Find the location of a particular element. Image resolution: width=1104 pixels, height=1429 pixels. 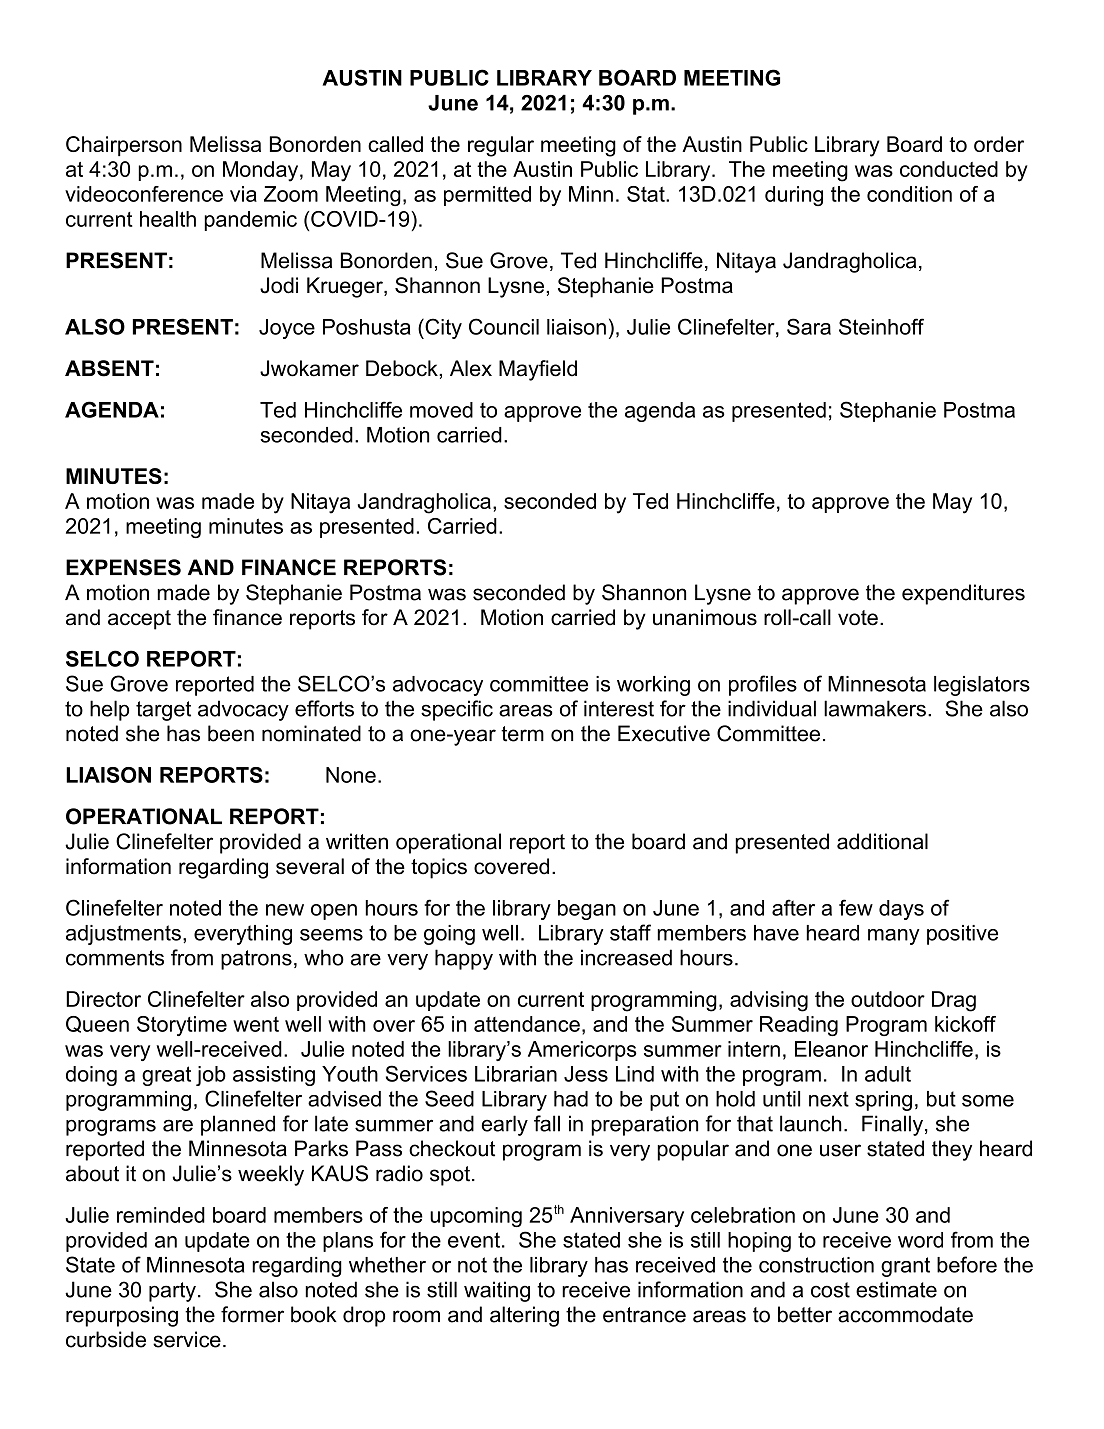

EXPENSES is located at coordinates (123, 567).
